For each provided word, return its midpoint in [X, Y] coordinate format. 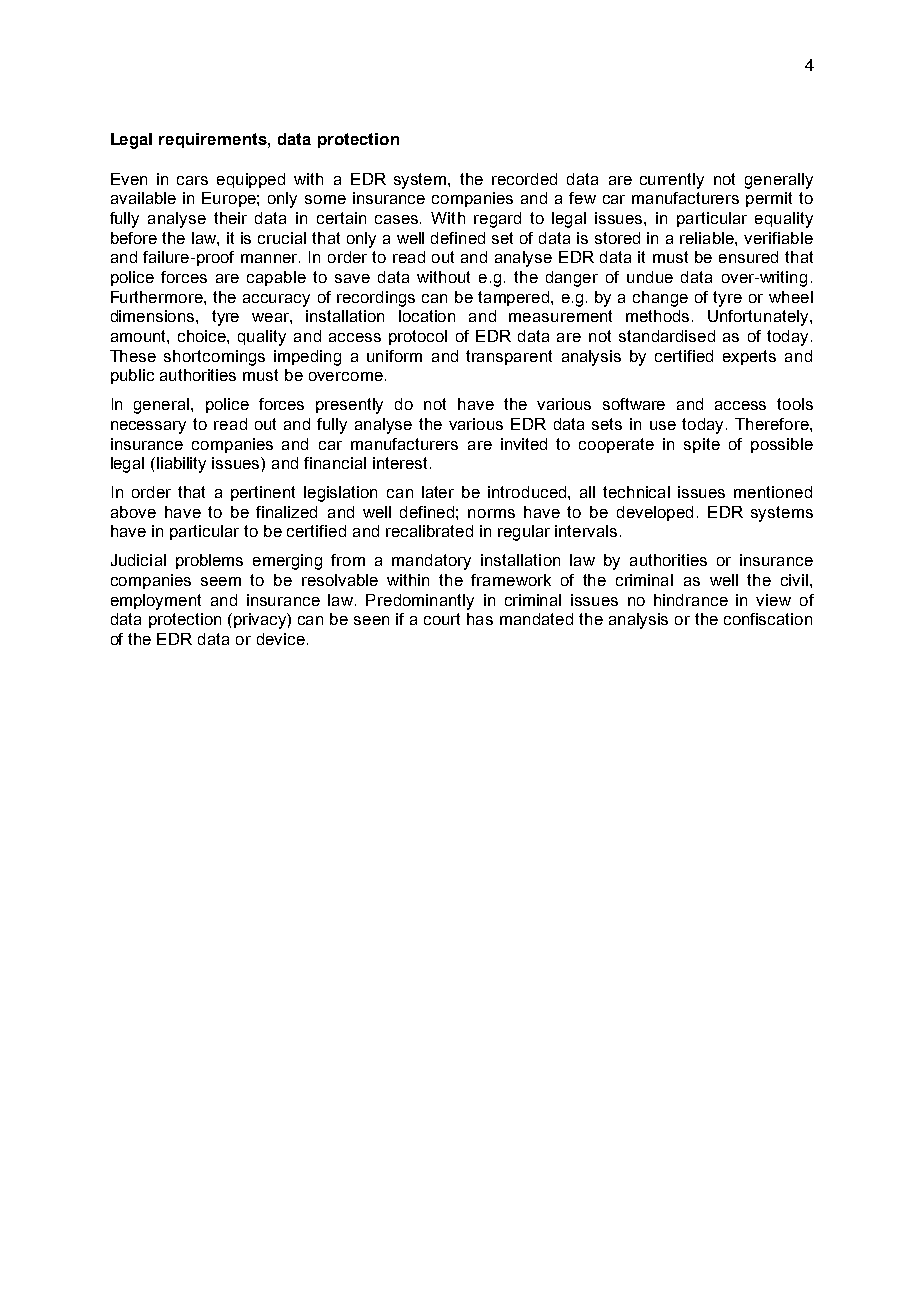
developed [655, 513]
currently [672, 181]
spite [702, 445]
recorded [524, 179]
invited [524, 444]
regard [497, 220]
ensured [748, 257]
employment [156, 602]
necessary [148, 427]
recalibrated [429, 531]
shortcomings [214, 358]
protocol [418, 337]
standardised [667, 336]
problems [209, 561]
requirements [214, 140]
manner [270, 258]
